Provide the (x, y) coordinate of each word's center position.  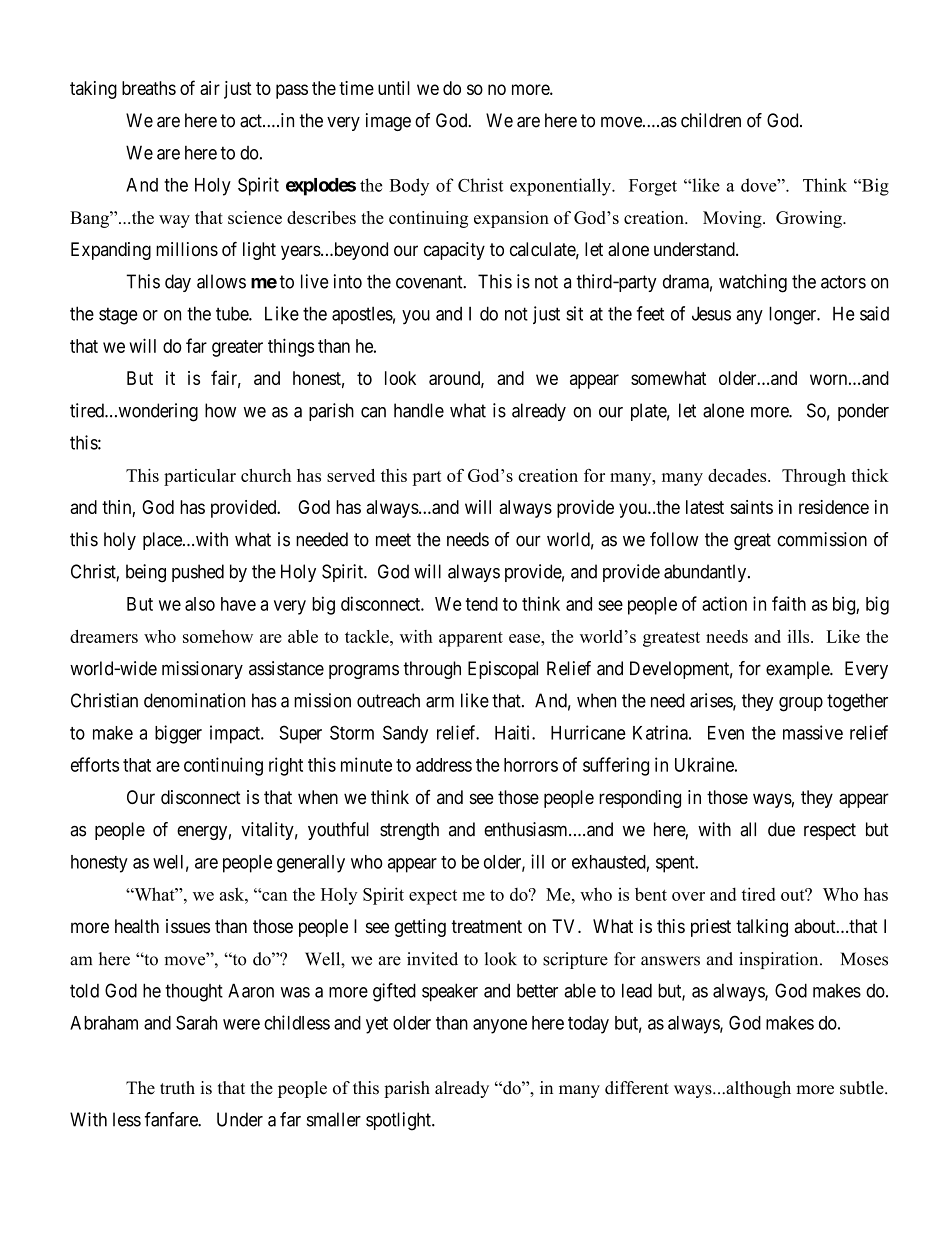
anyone (500, 1026)
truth (177, 1088)
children (711, 120)
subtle (863, 1088)
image (388, 122)
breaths (149, 88)
